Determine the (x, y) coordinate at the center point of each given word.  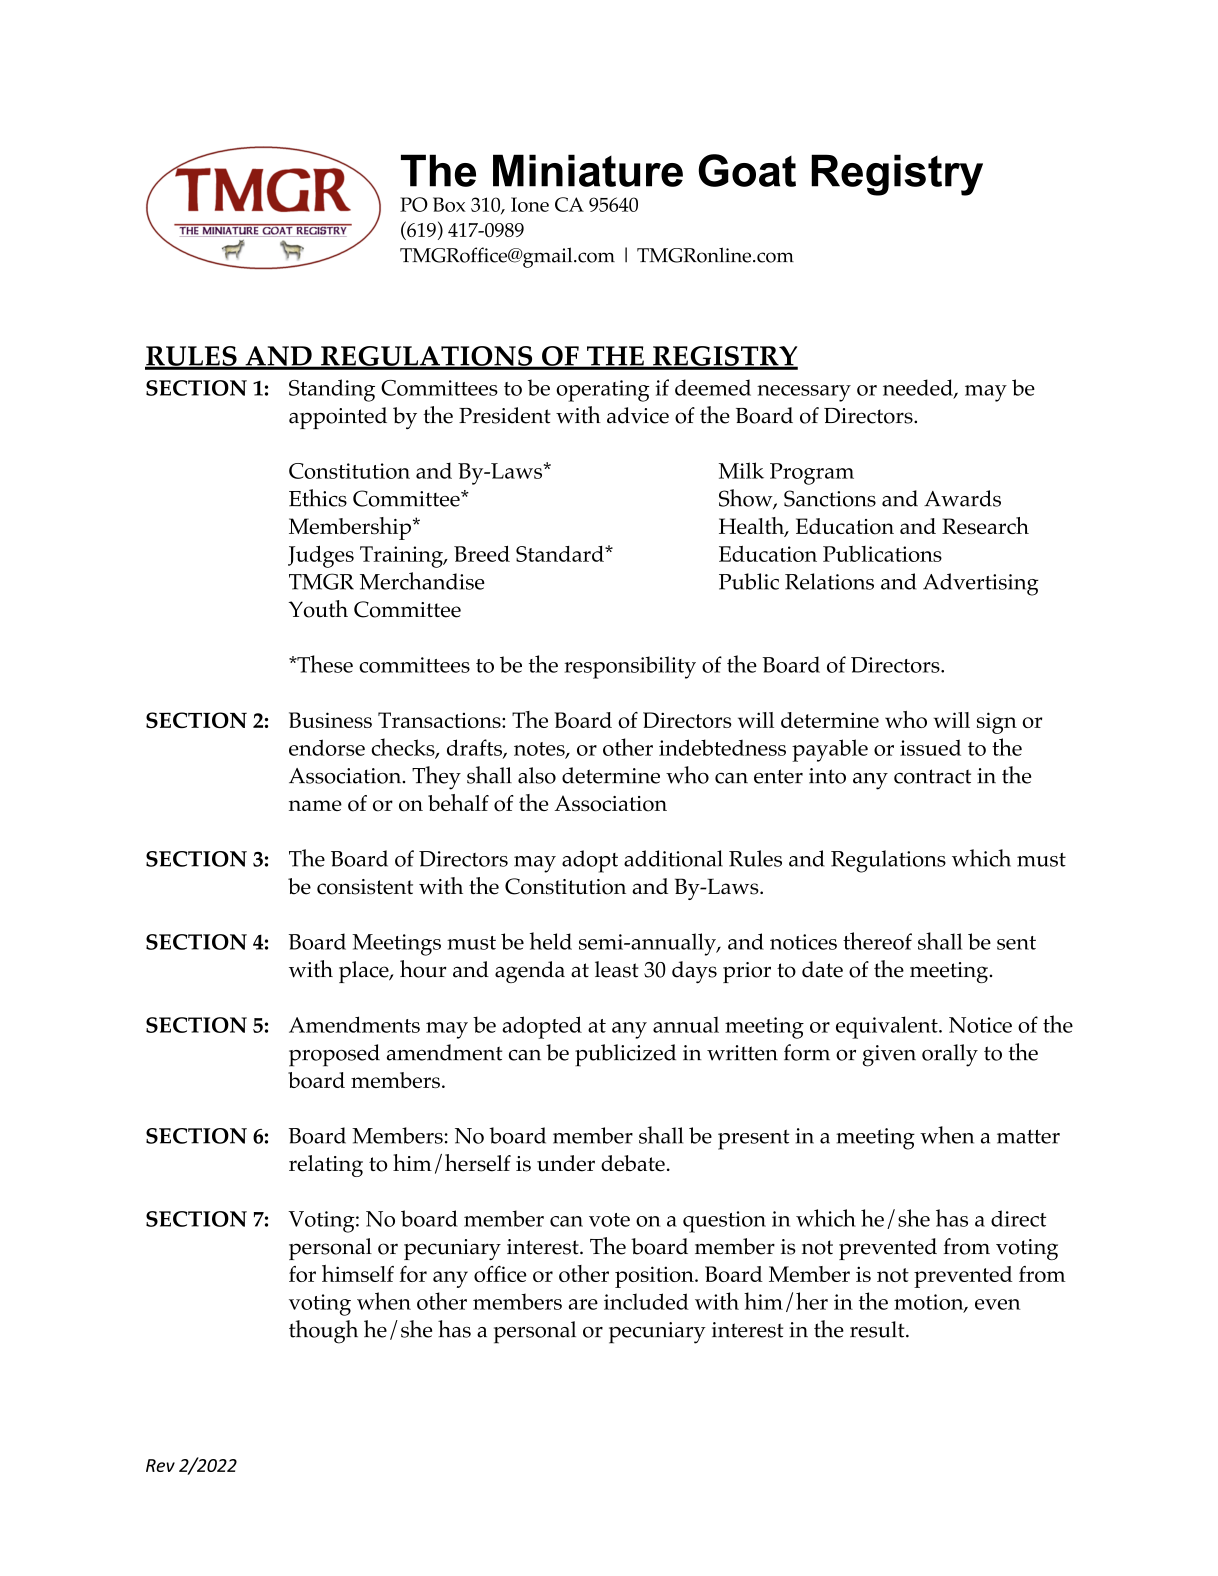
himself (358, 1273)
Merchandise (422, 581)
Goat (747, 170)
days (694, 972)
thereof (877, 941)
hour (423, 969)
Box (449, 204)
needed (919, 388)
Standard (561, 554)
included (646, 1301)
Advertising (980, 584)
